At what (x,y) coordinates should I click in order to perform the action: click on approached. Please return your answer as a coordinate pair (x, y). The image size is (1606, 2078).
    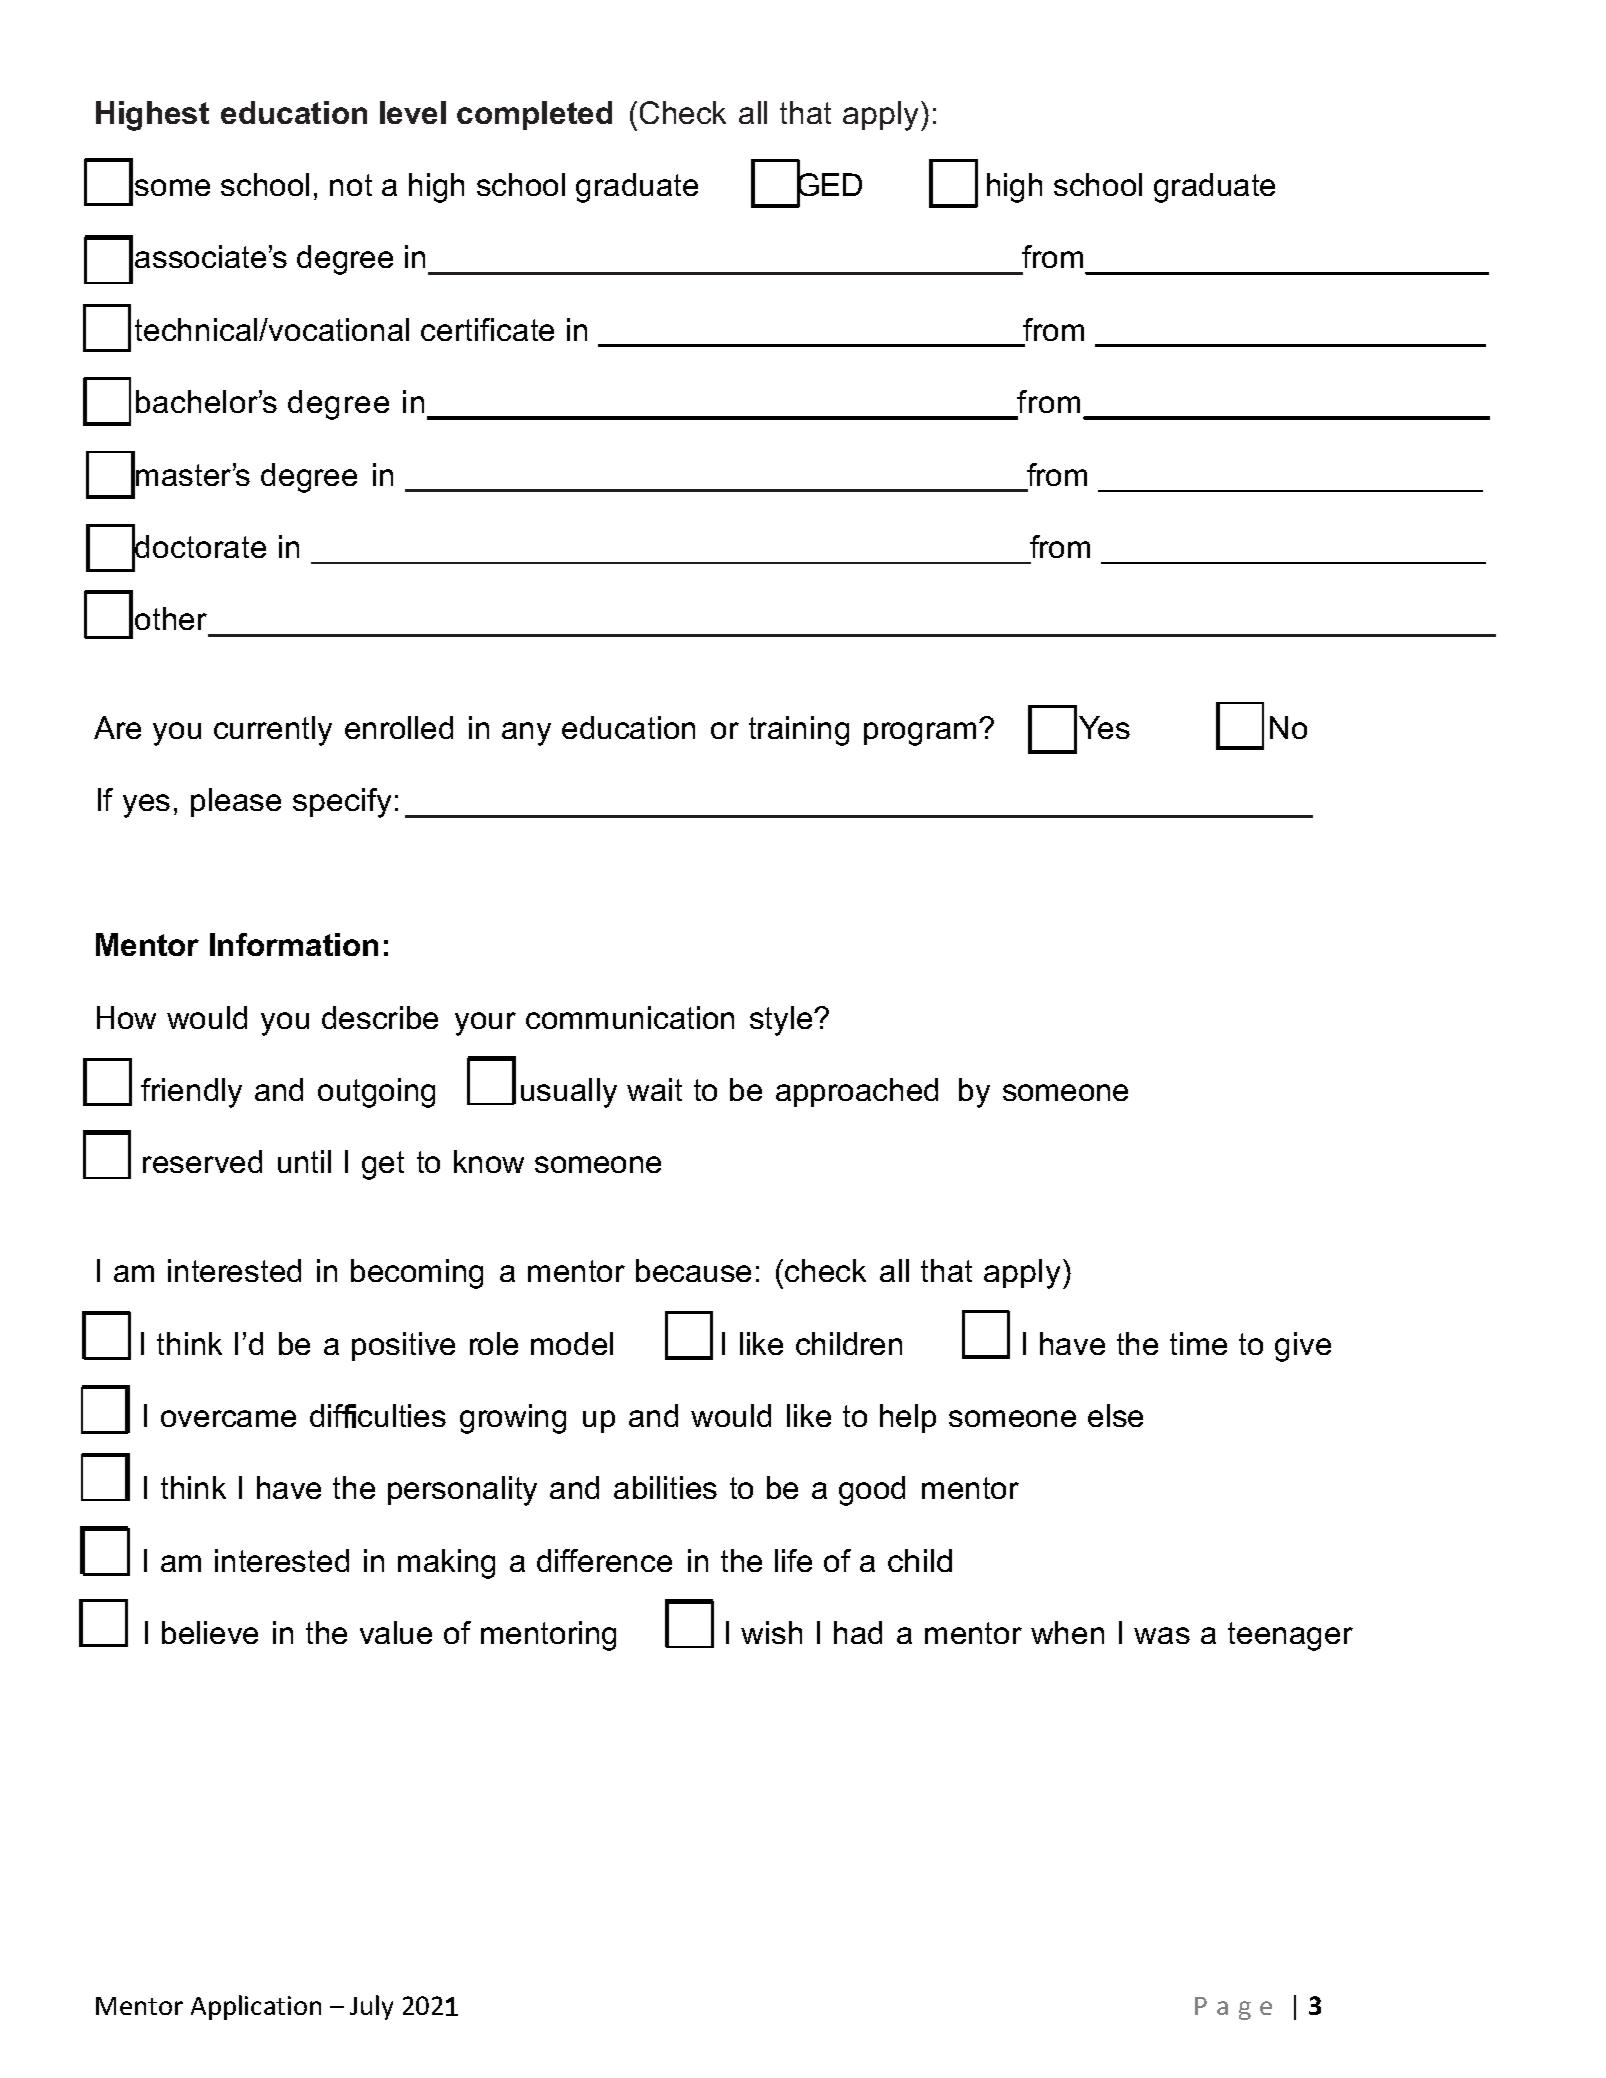
    Looking at the image, I should click on (857, 1092).
